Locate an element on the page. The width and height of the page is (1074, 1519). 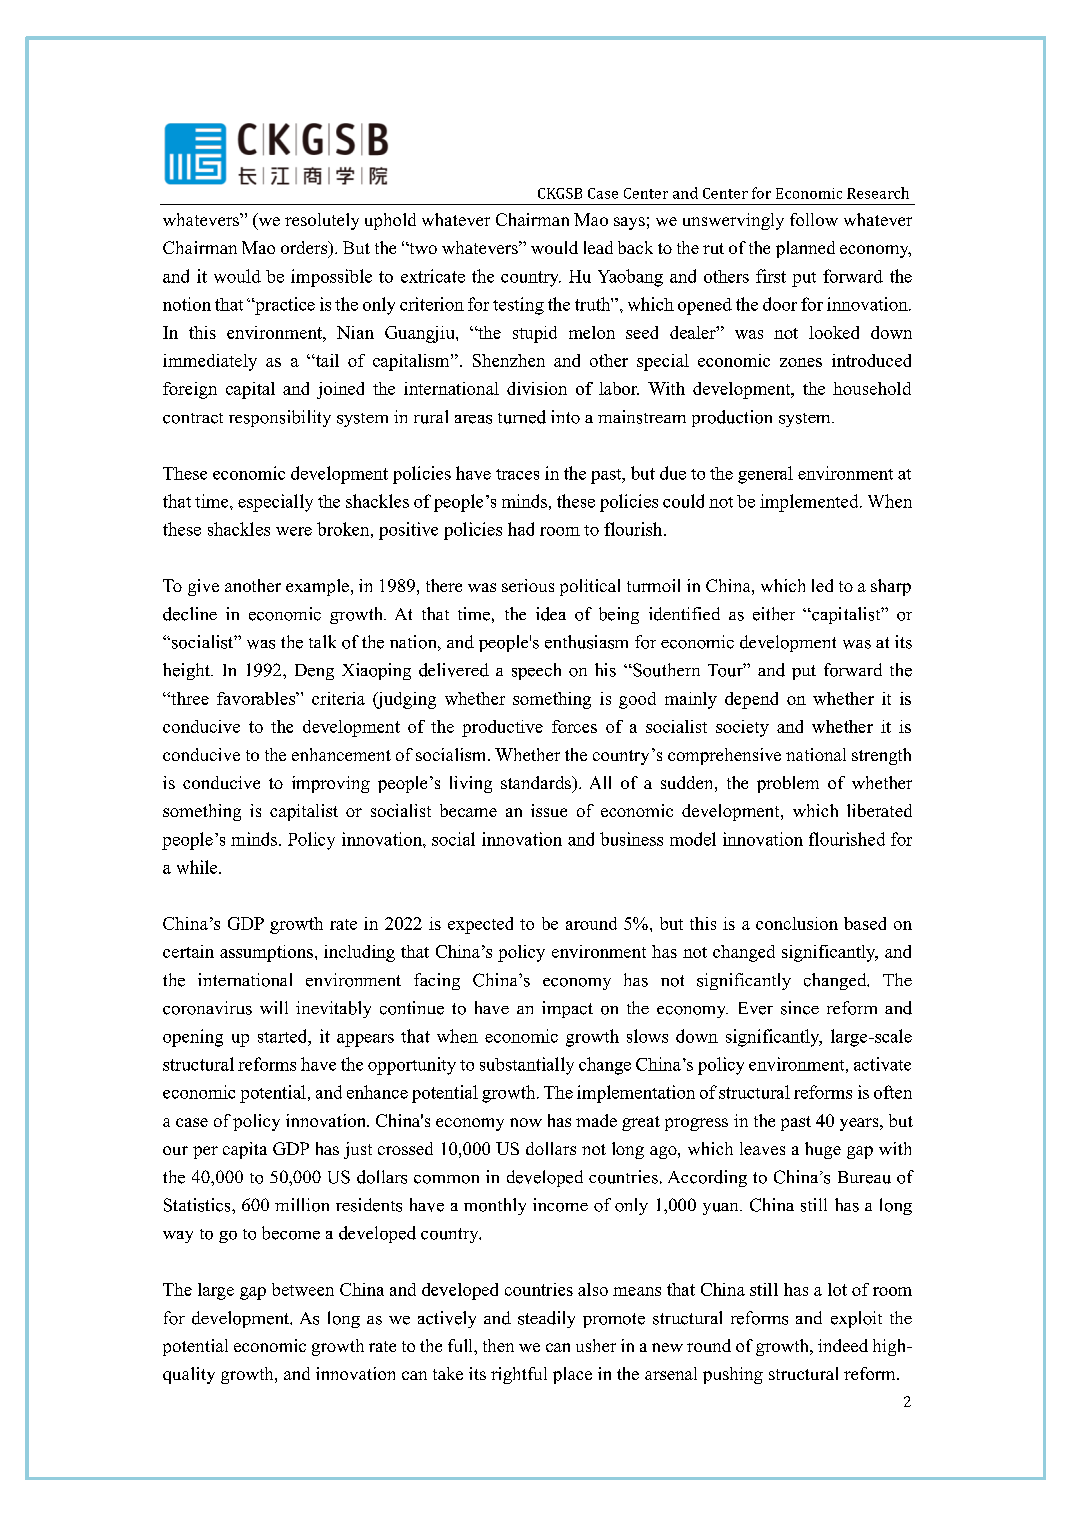
were is located at coordinates (294, 531).
